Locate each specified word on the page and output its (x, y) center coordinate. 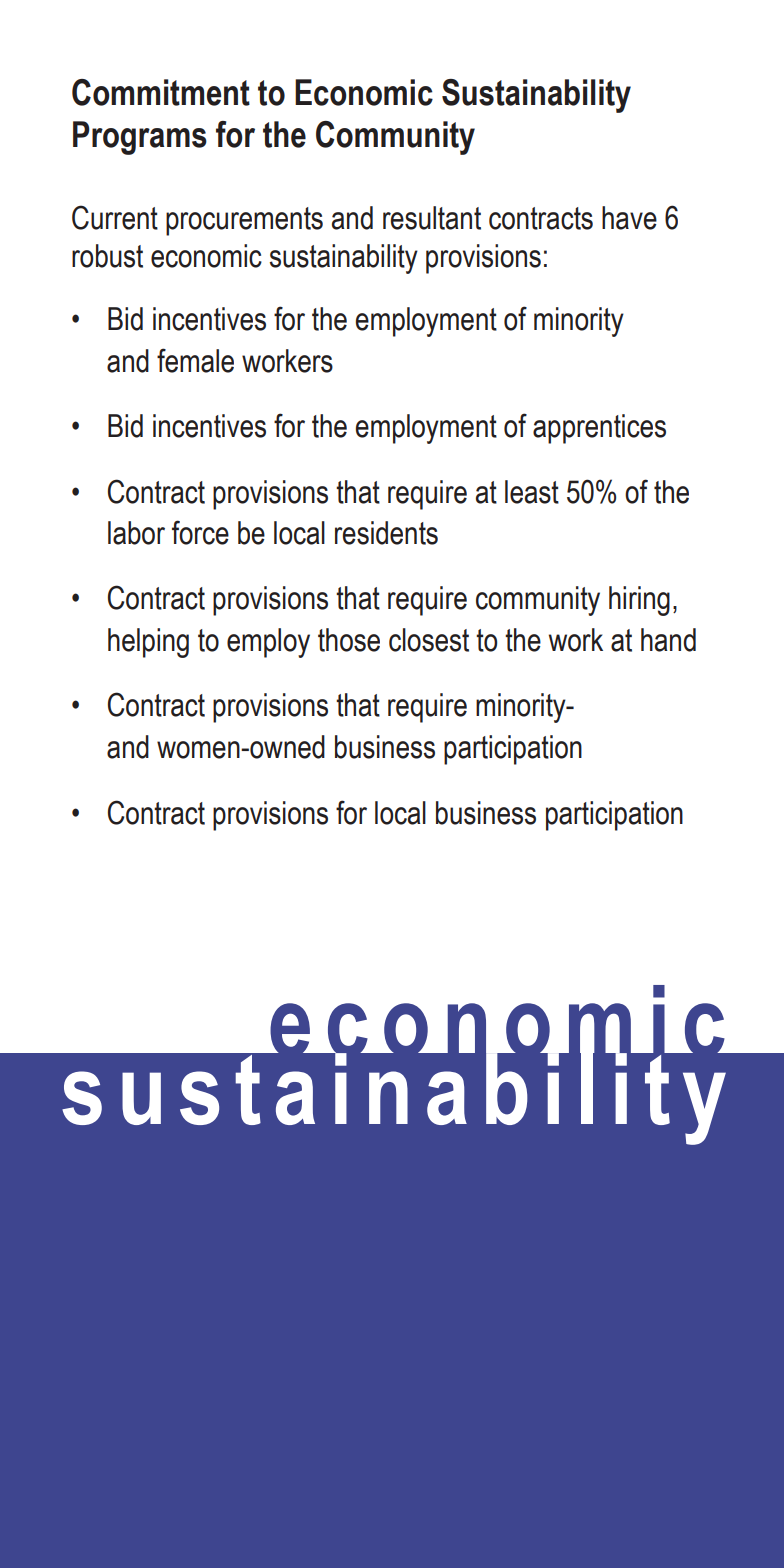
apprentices (599, 429)
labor (136, 533)
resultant (432, 218)
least (532, 492)
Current (115, 217)
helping (148, 643)
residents (386, 533)
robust (107, 256)
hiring (639, 601)
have (629, 218)
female (195, 360)
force (200, 532)
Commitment (161, 92)
